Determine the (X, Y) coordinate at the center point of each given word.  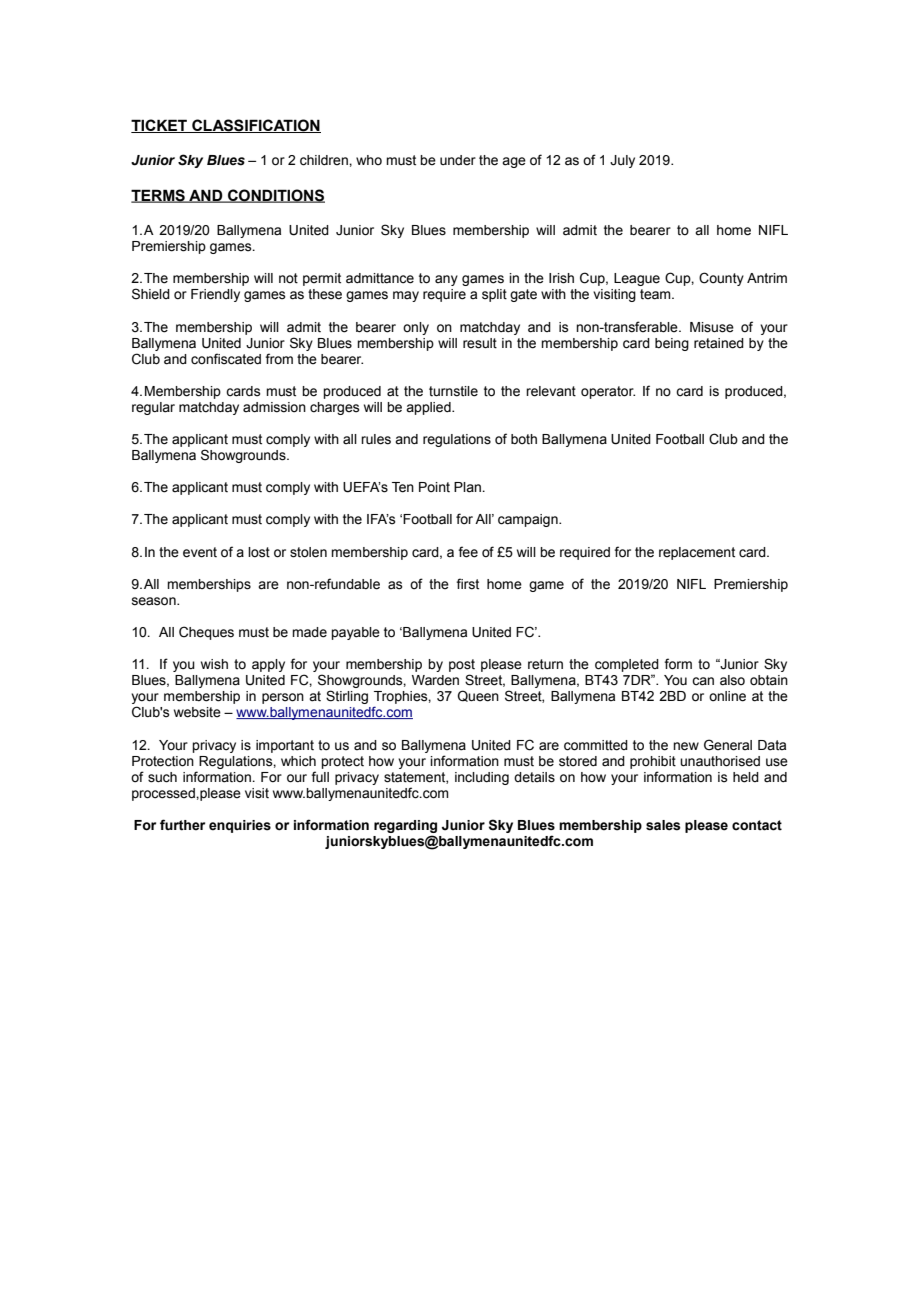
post (462, 665)
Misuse (712, 327)
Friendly (215, 295)
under (458, 160)
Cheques (206, 633)
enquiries (240, 826)
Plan (468, 487)
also (732, 680)
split (494, 295)
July (622, 161)
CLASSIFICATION (255, 126)
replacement (697, 553)
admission (274, 407)
